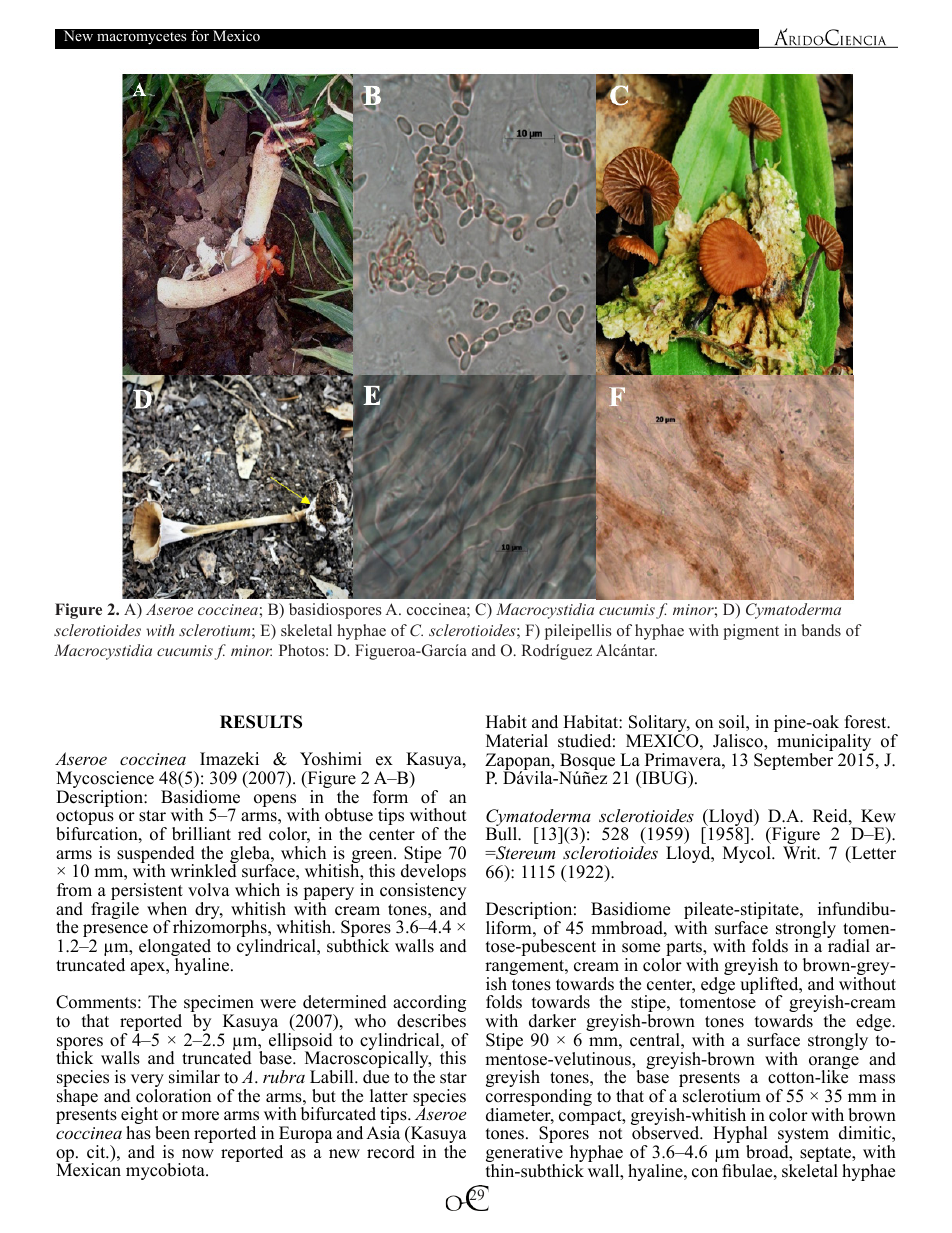 This page has height=1233, width=952. I want to click on RESULTS, so click(261, 722).
